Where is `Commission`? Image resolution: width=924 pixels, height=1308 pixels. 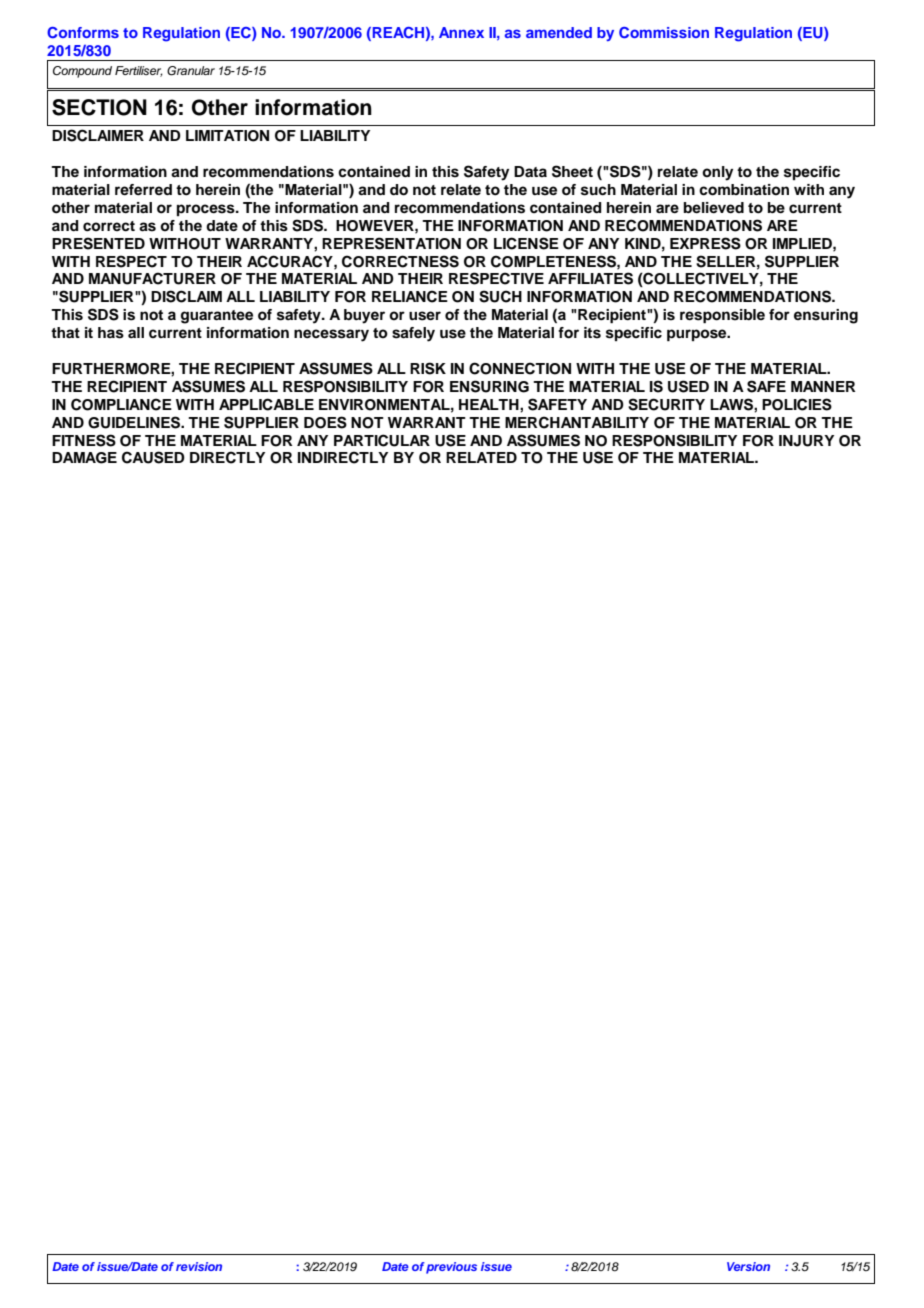
Commission is located at coordinates (664, 33).
